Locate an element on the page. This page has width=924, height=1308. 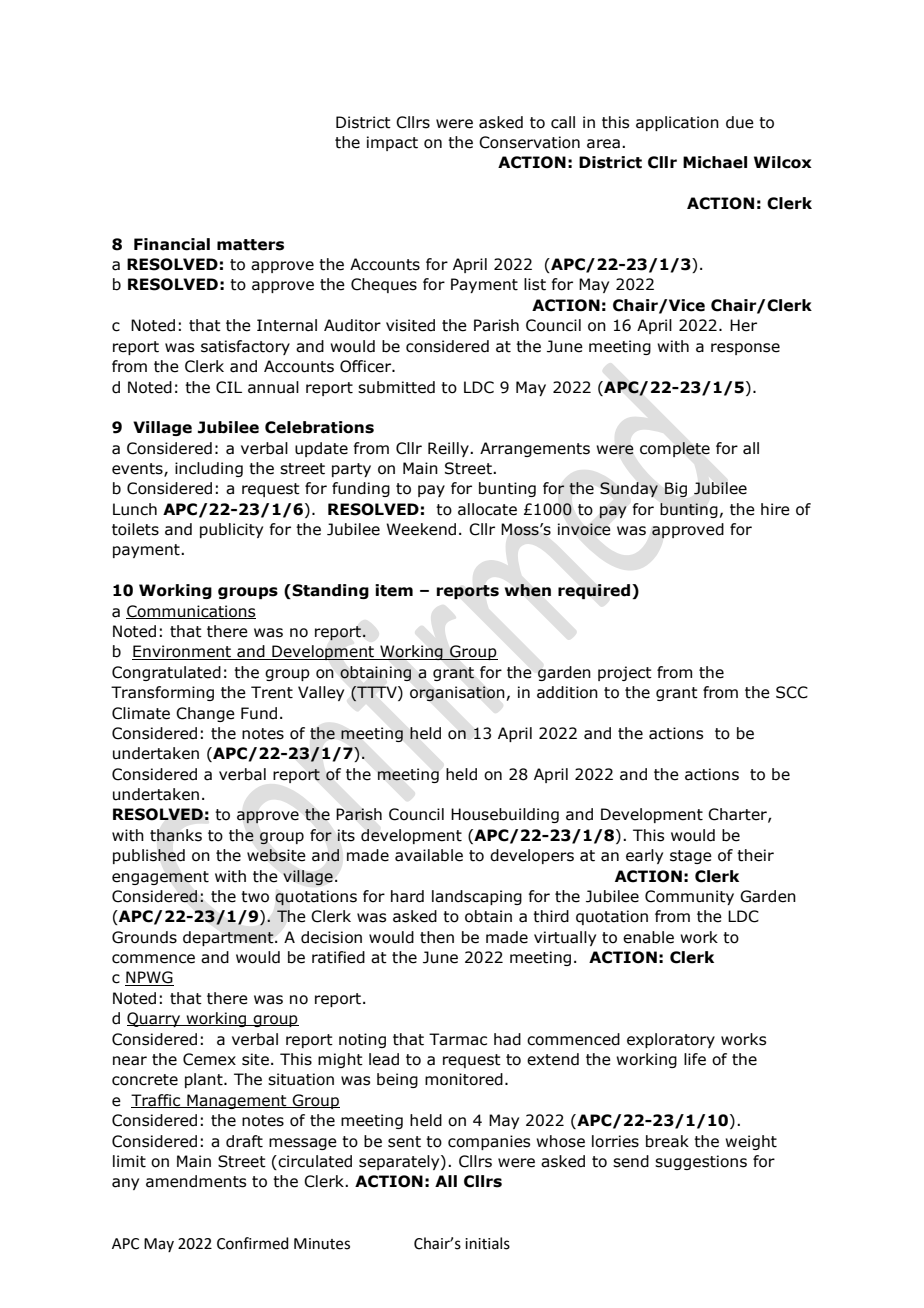
suggestions is located at coordinates (701, 1162).
